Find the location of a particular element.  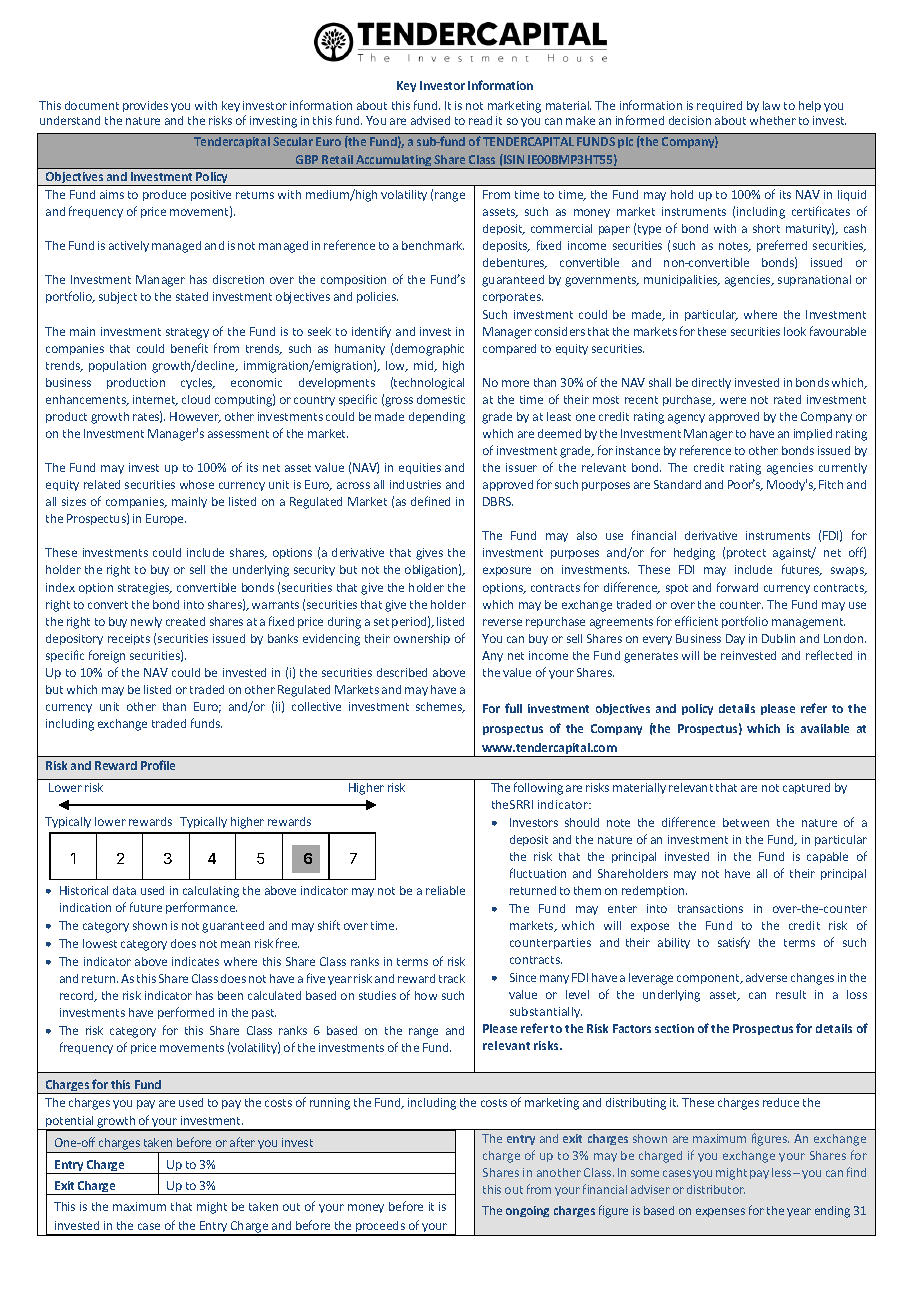

domestic is located at coordinates (441, 399).
